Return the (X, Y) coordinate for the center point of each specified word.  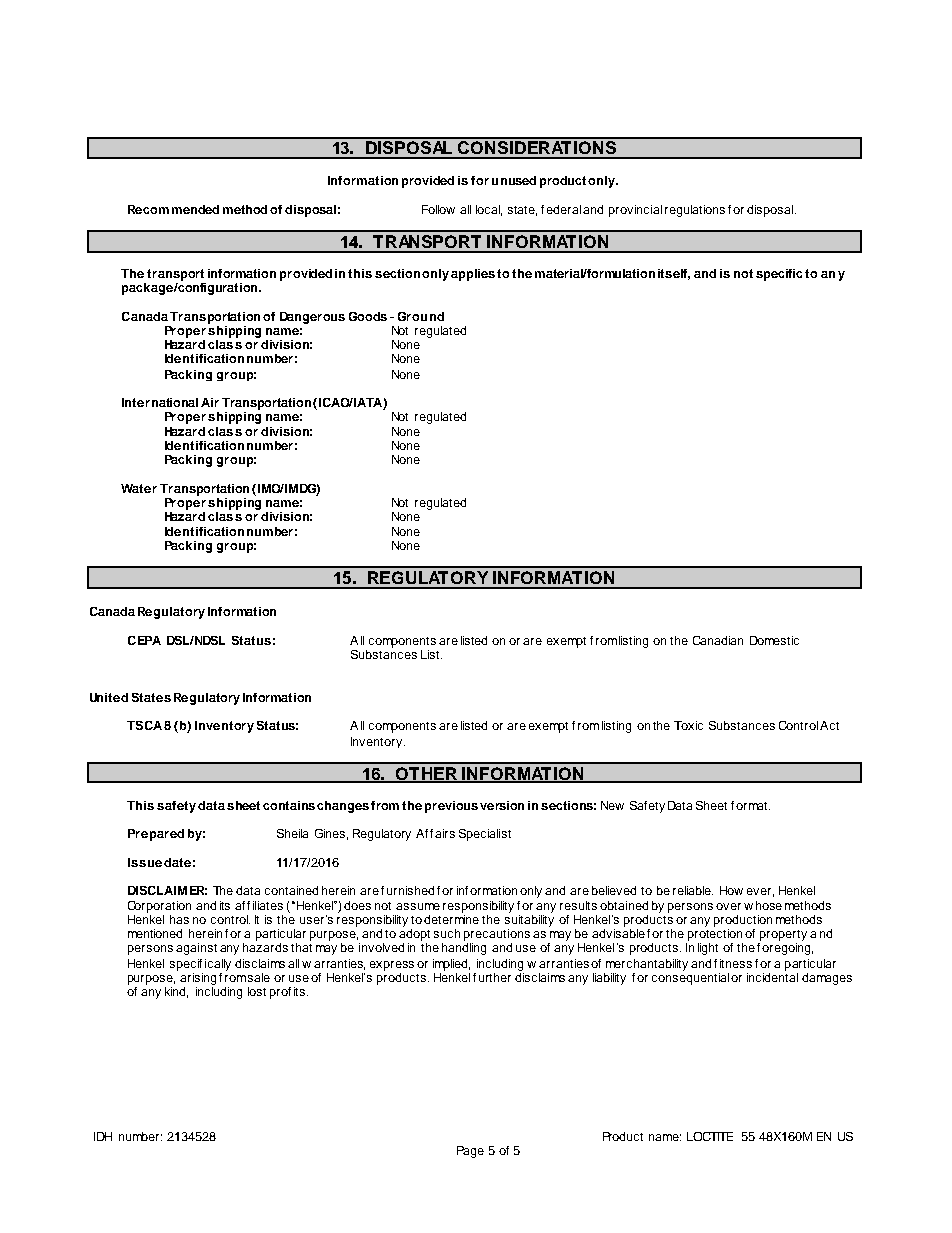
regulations (695, 211)
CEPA (144, 640)
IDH (103, 1136)
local (489, 210)
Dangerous (312, 318)
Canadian (718, 640)
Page (470, 1152)
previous (451, 807)
